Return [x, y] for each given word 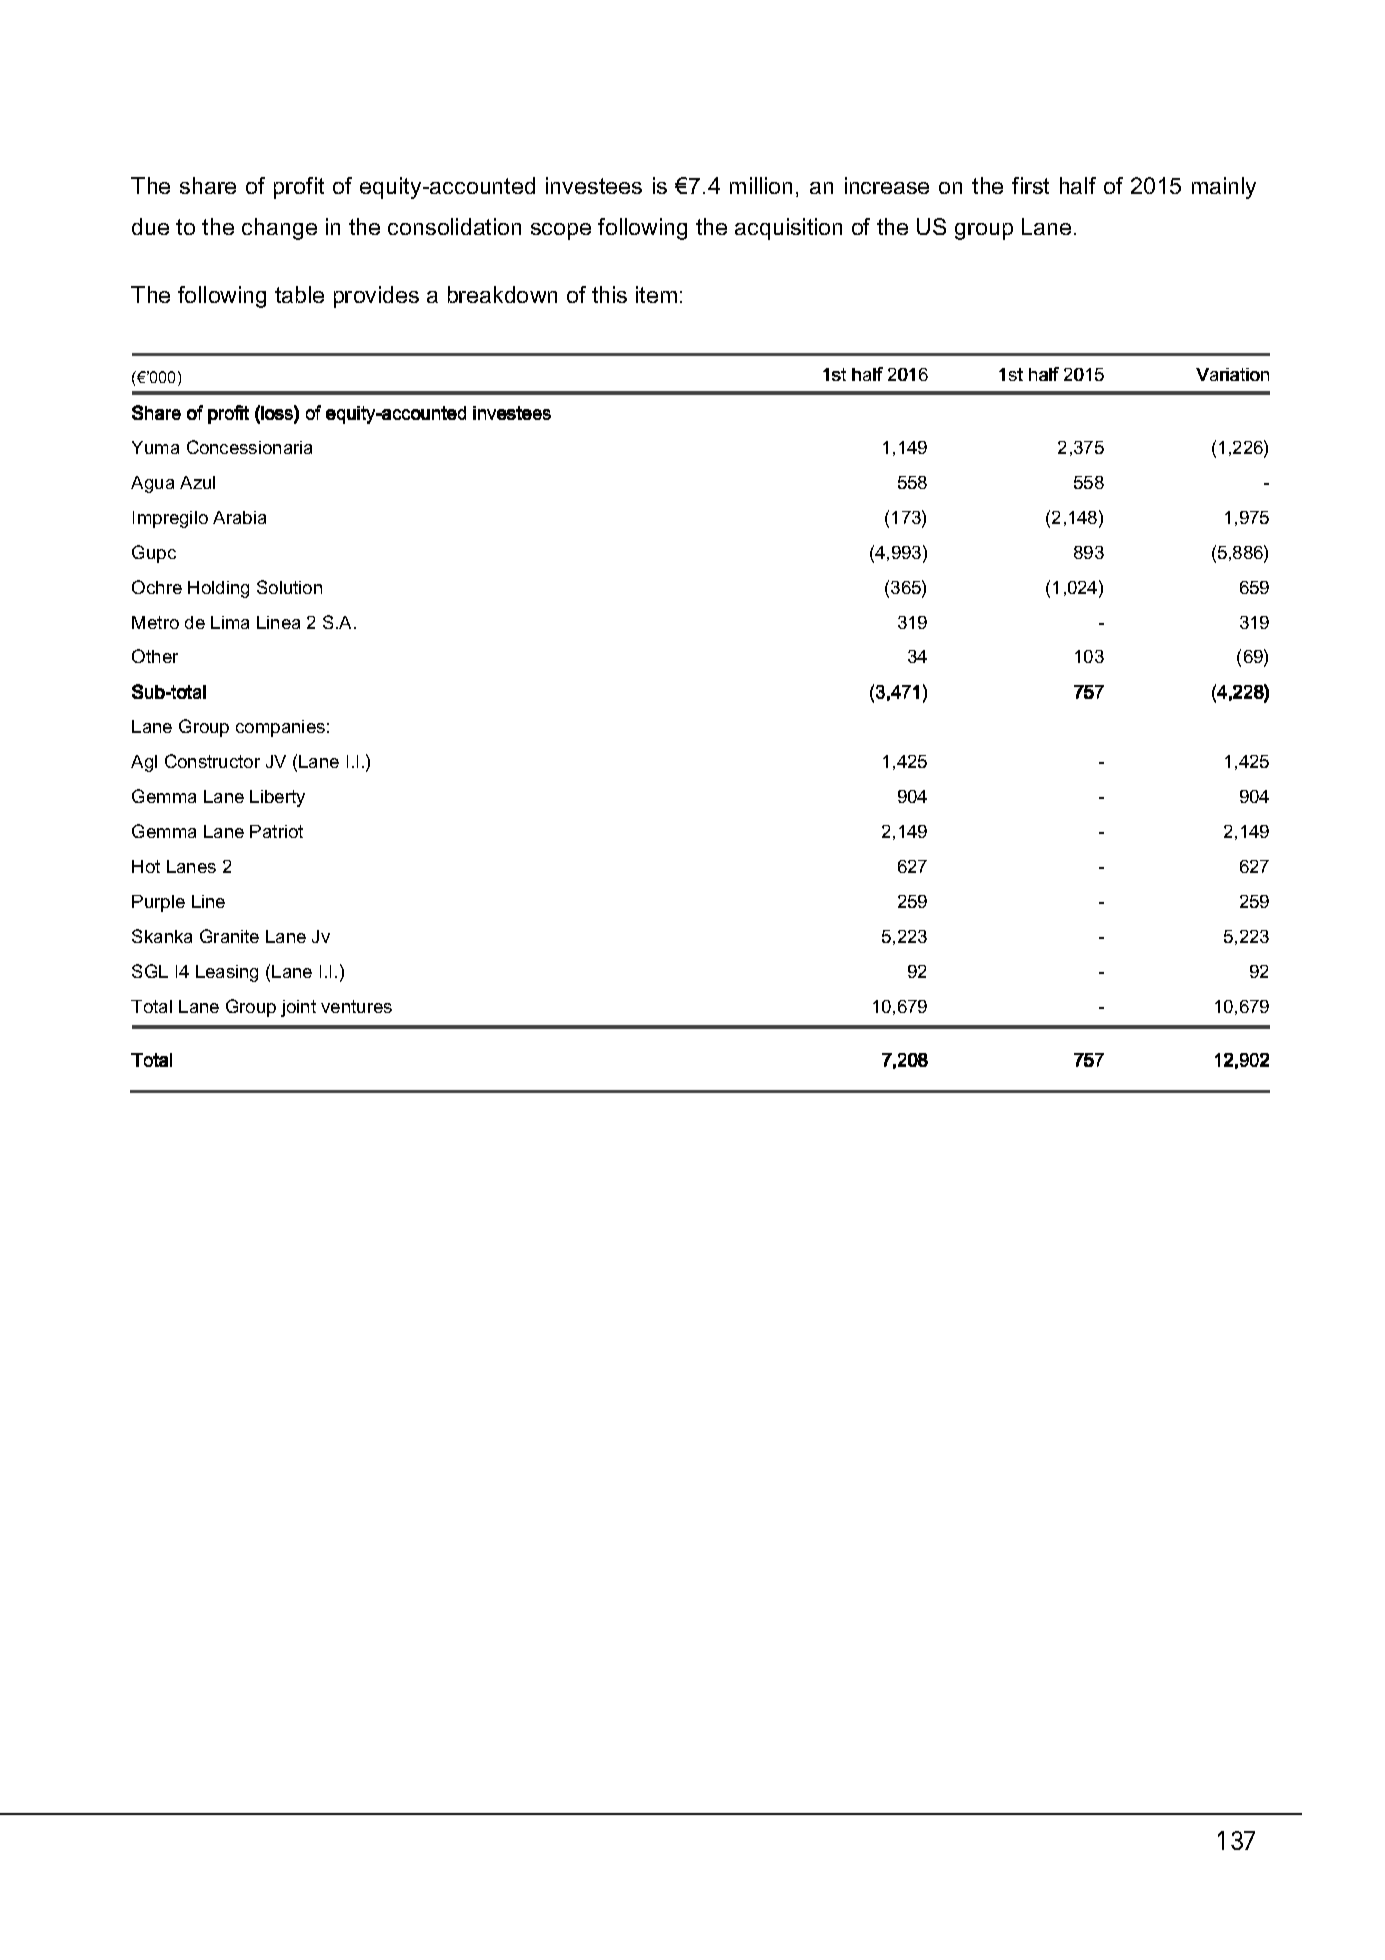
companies [280, 728]
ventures [356, 1006]
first [1030, 185]
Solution [289, 587]
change [279, 229]
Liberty [277, 798]
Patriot [276, 831]
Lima [230, 622]
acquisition [788, 229]
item [656, 294]
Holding [218, 589]
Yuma [155, 447]
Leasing [227, 973]
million [761, 185]
